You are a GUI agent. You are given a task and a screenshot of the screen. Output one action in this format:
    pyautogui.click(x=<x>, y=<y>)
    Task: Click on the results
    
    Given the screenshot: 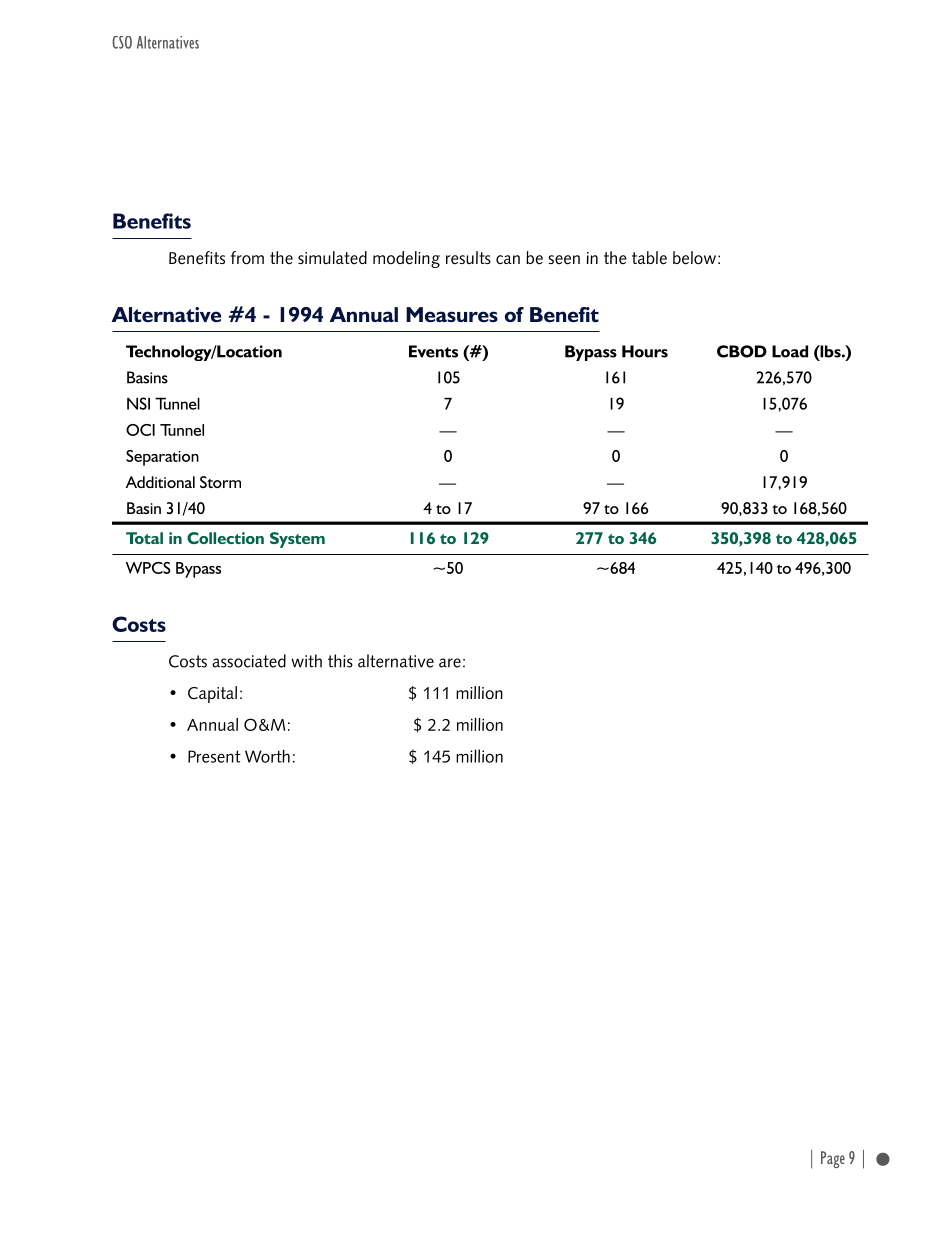 What is the action you would take?
    pyautogui.click(x=468, y=258)
